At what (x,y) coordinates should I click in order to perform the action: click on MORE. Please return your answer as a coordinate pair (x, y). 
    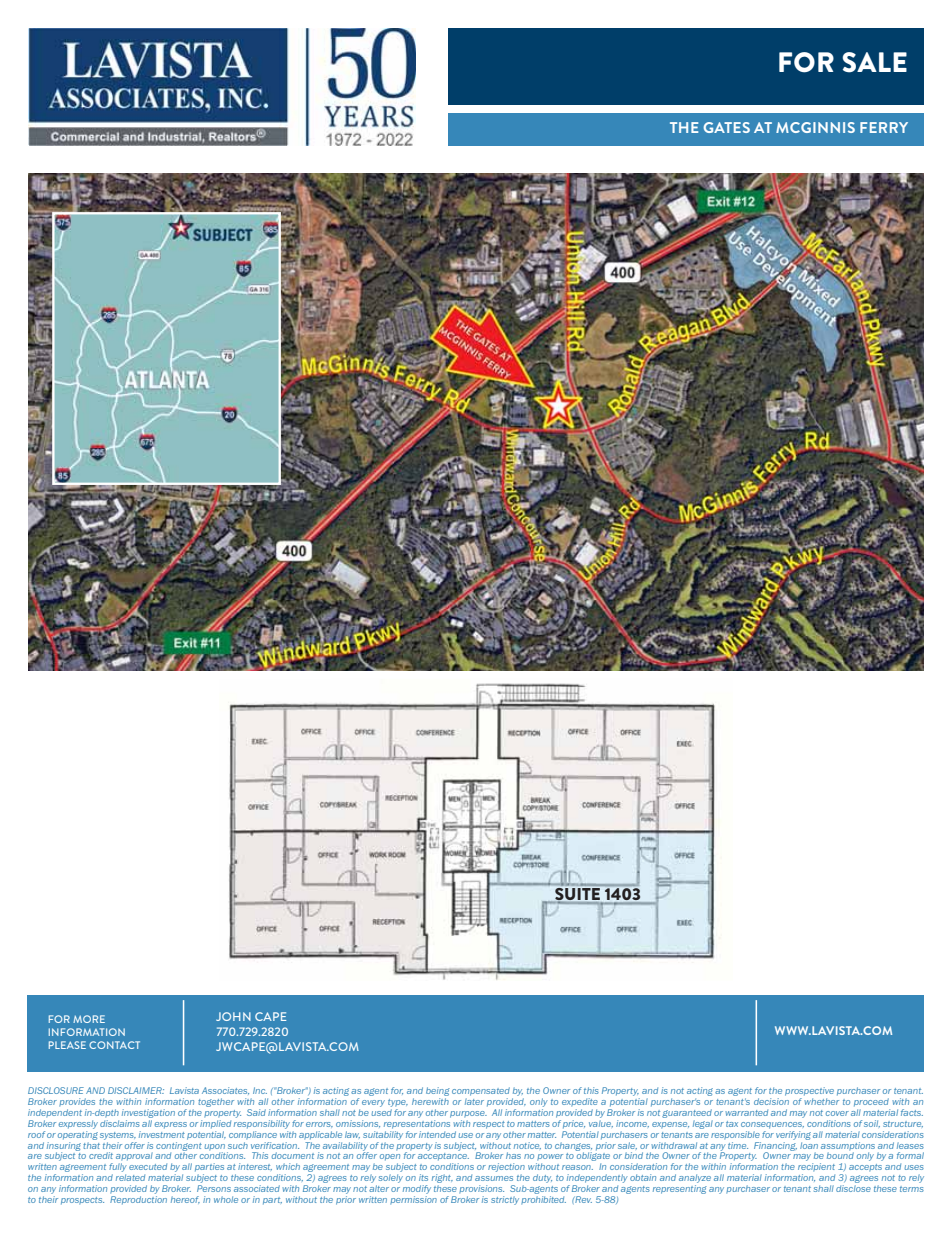
    Looking at the image, I should click on (89, 1019).
